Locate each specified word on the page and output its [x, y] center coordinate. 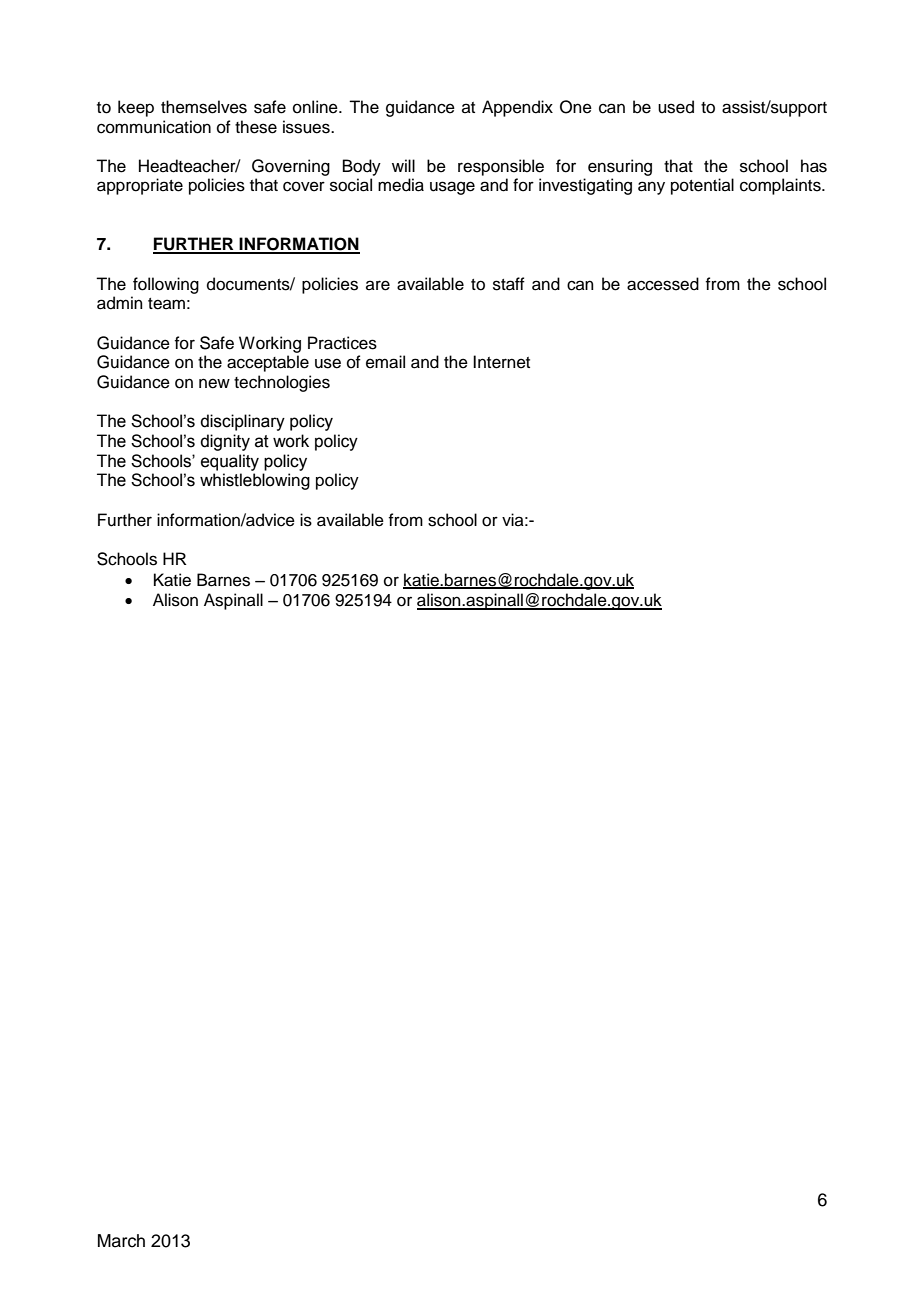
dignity [225, 442]
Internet [501, 362]
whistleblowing [255, 481]
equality [230, 462]
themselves [204, 107]
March [121, 1241]
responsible [501, 167]
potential [702, 186]
